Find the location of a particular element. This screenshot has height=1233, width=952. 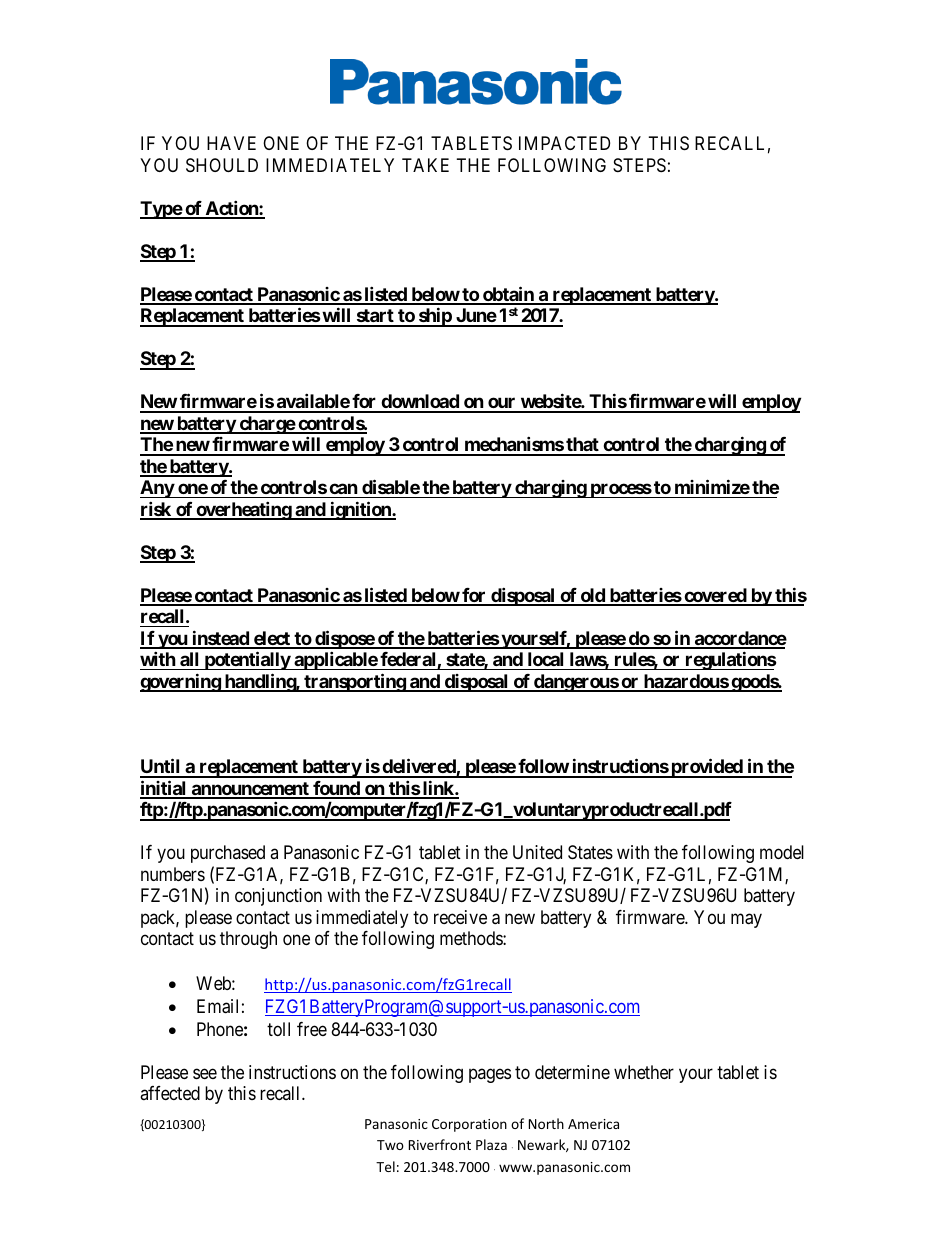

purchased is located at coordinates (228, 854).
